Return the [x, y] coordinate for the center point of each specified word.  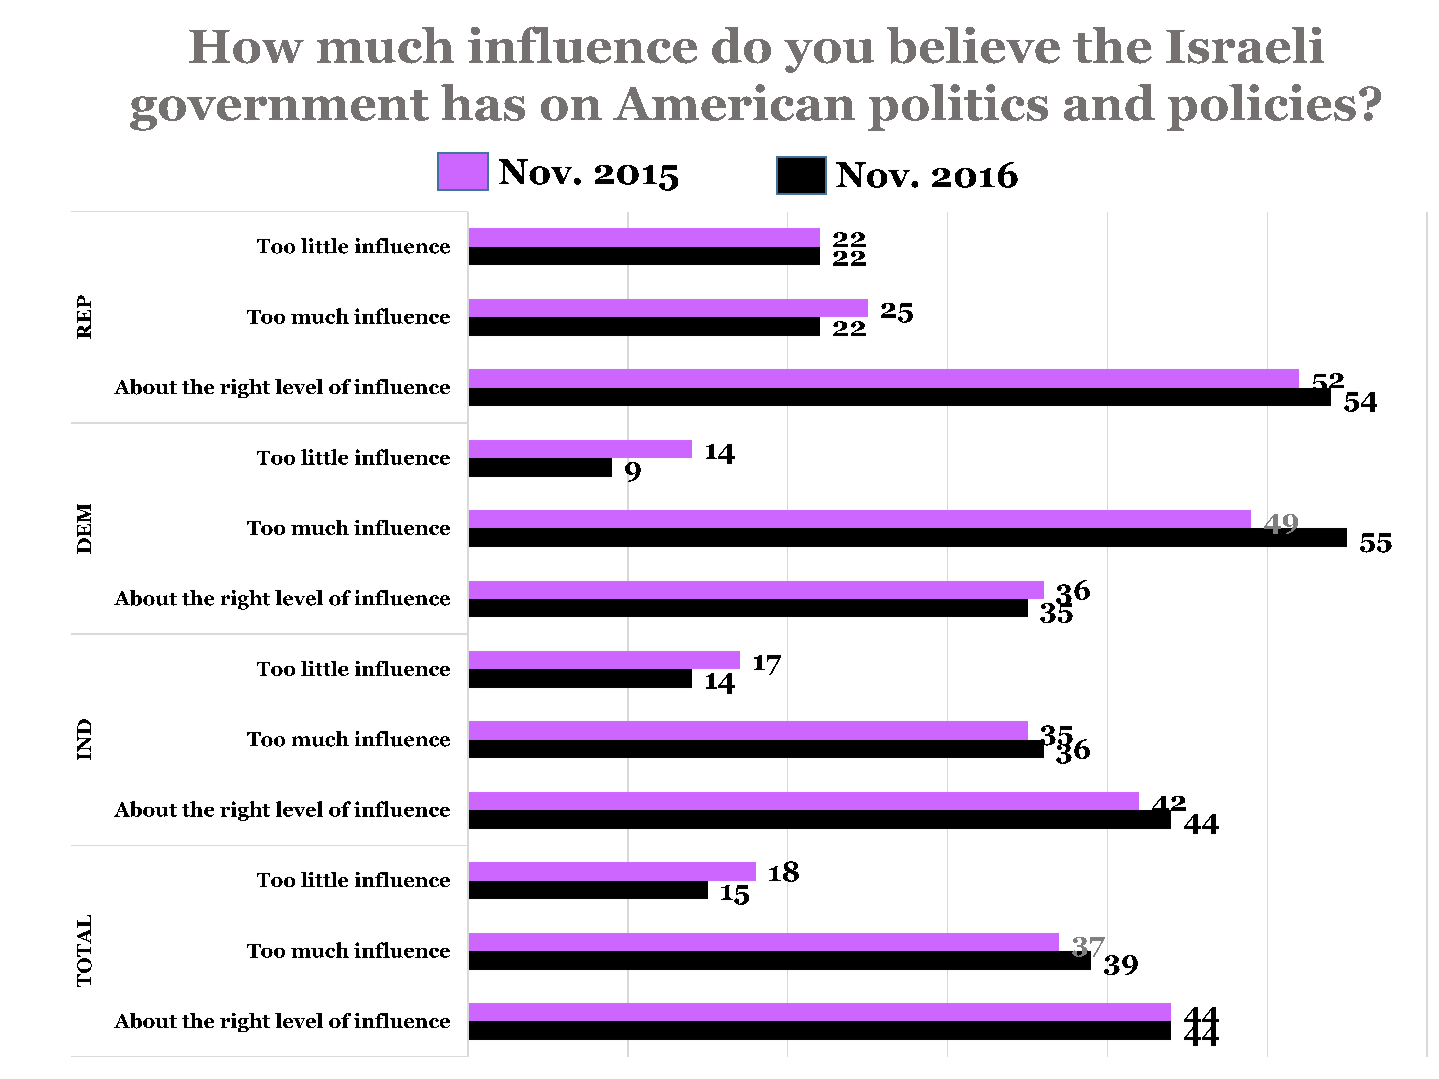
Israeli [1245, 45]
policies [1261, 107]
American [734, 102]
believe [973, 45]
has [483, 102]
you [829, 56]
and [1109, 102]
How [246, 47]
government [279, 110]
